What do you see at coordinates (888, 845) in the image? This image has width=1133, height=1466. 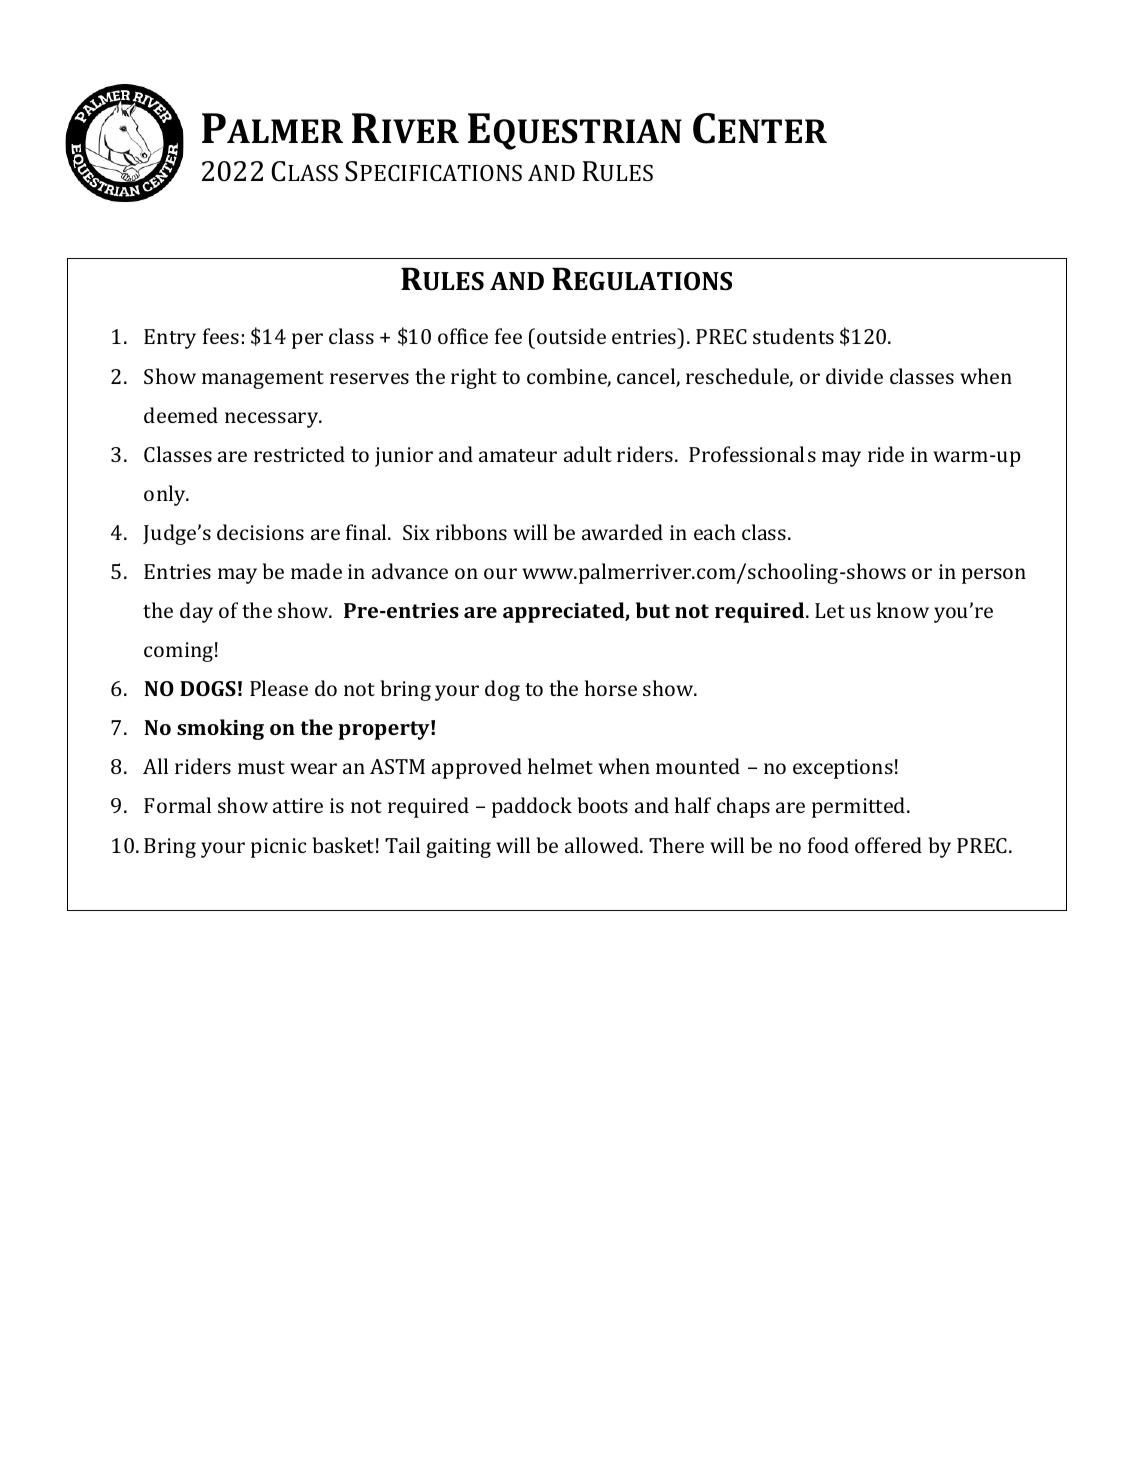 I see `offered` at bounding box center [888, 845].
